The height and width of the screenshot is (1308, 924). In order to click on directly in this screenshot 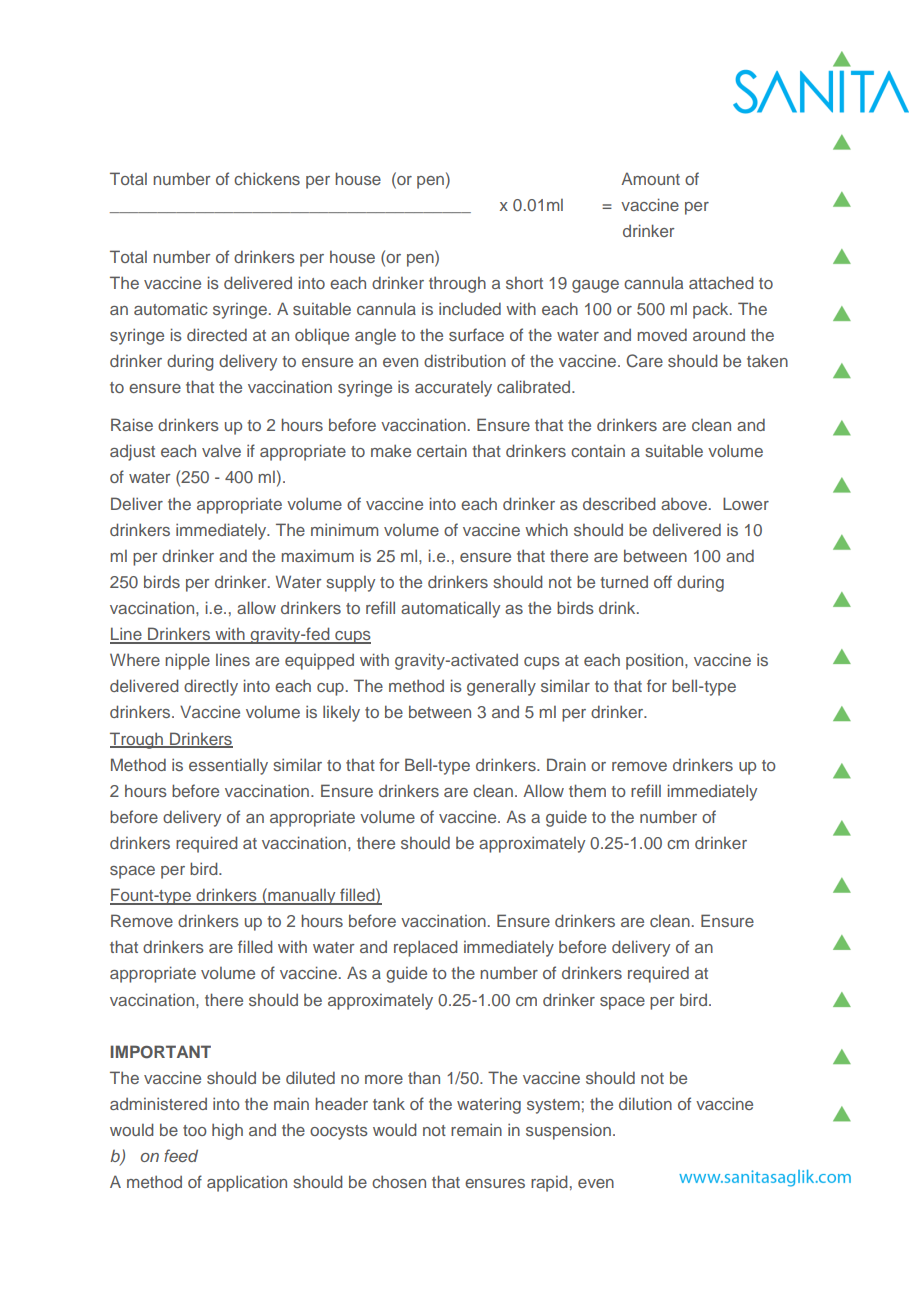, I will do `click(211, 687)`.
